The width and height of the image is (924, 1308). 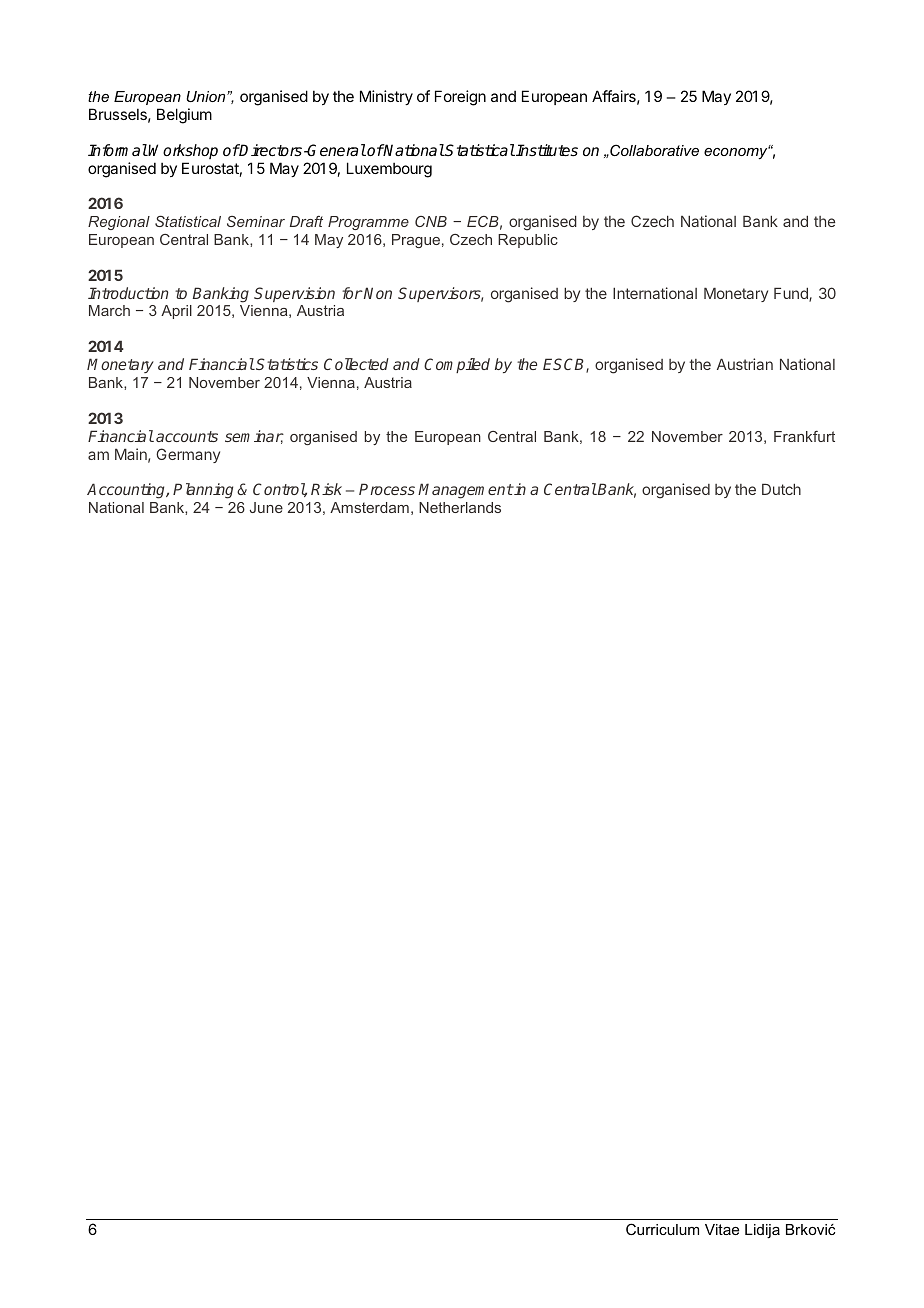 What do you see at coordinates (722, 1229) in the image?
I see `Vitae` at bounding box center [722, 1229].
